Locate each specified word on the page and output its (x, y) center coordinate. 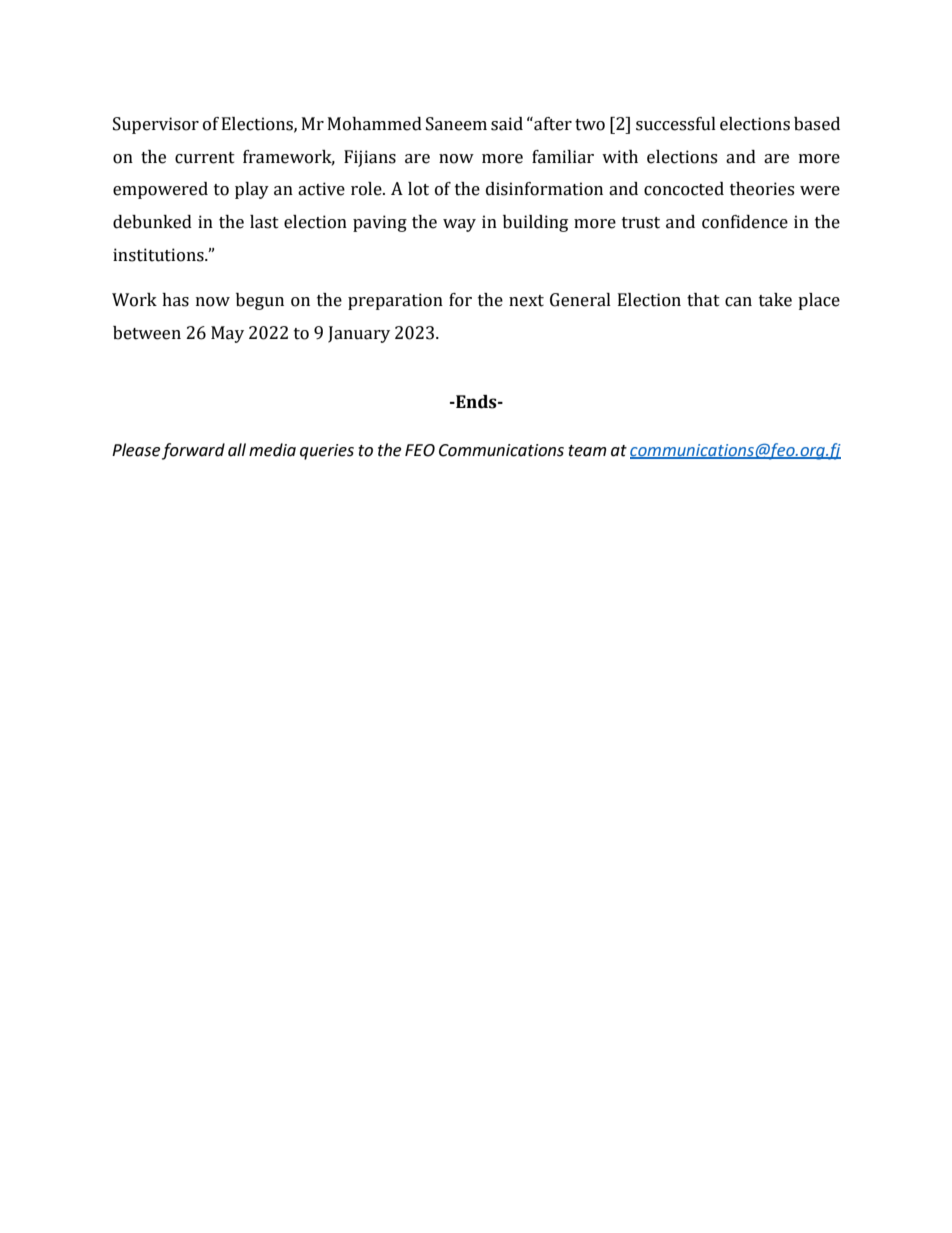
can (738, 302)
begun (260, 301)
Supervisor (156, 125)
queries (327, 452)
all (237, 450)
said (507, 124)
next (526, 301)
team (587, 451)
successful (676, 124)
